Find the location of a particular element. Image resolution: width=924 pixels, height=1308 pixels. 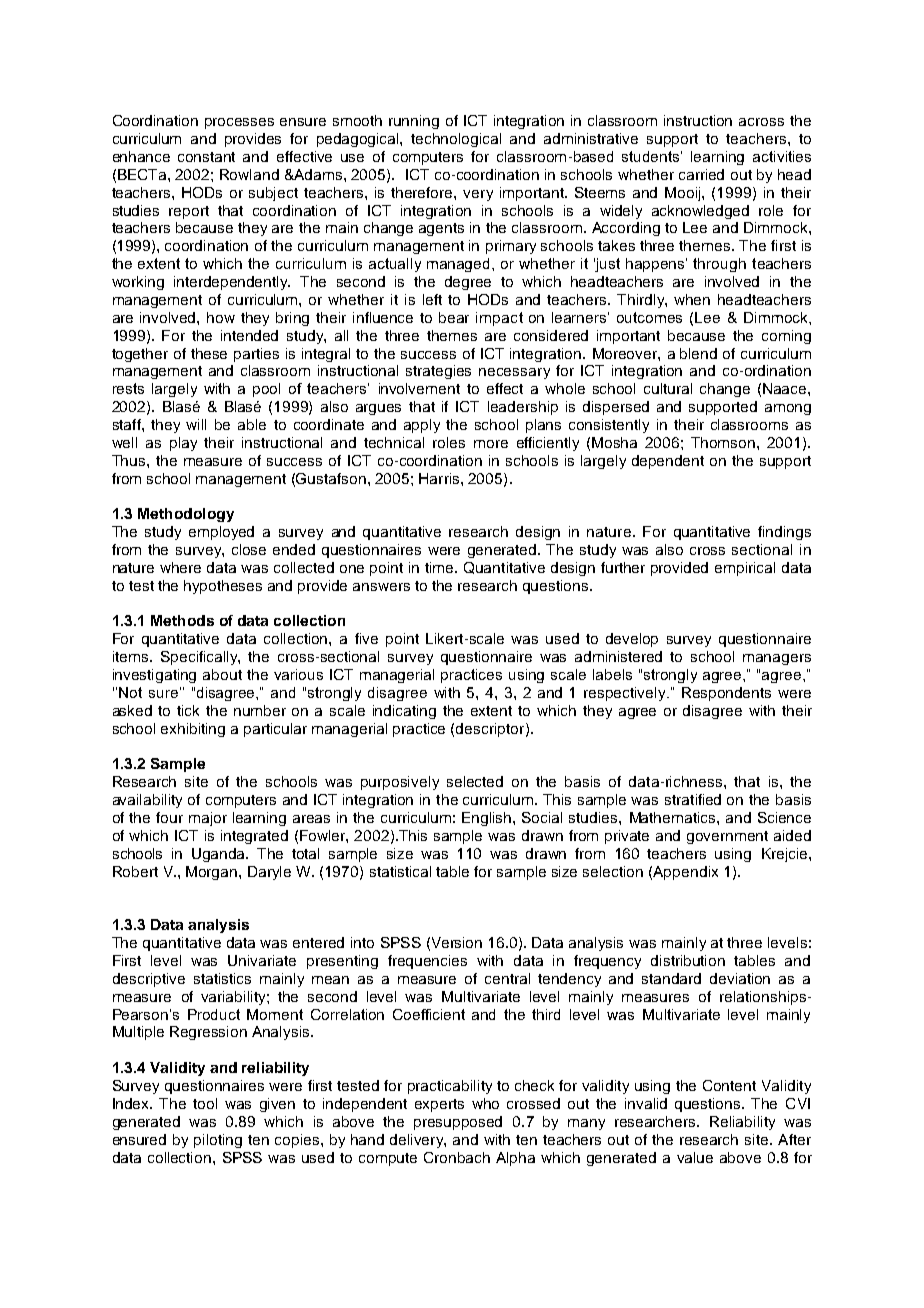

empirical is located at coordinates (745, 569).
